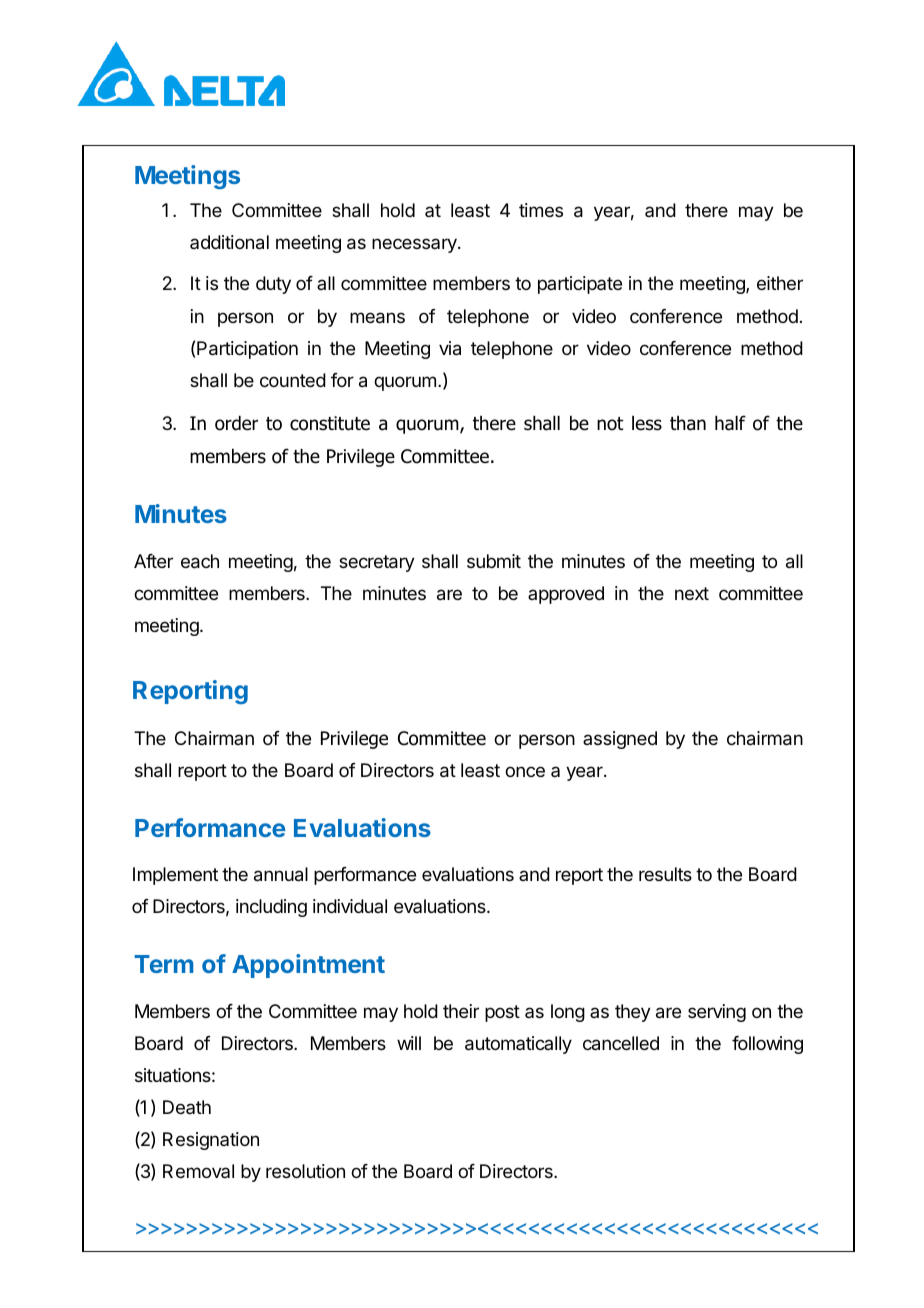 The image size is (924, 1308). I want to click on next, so click(692, 593).
